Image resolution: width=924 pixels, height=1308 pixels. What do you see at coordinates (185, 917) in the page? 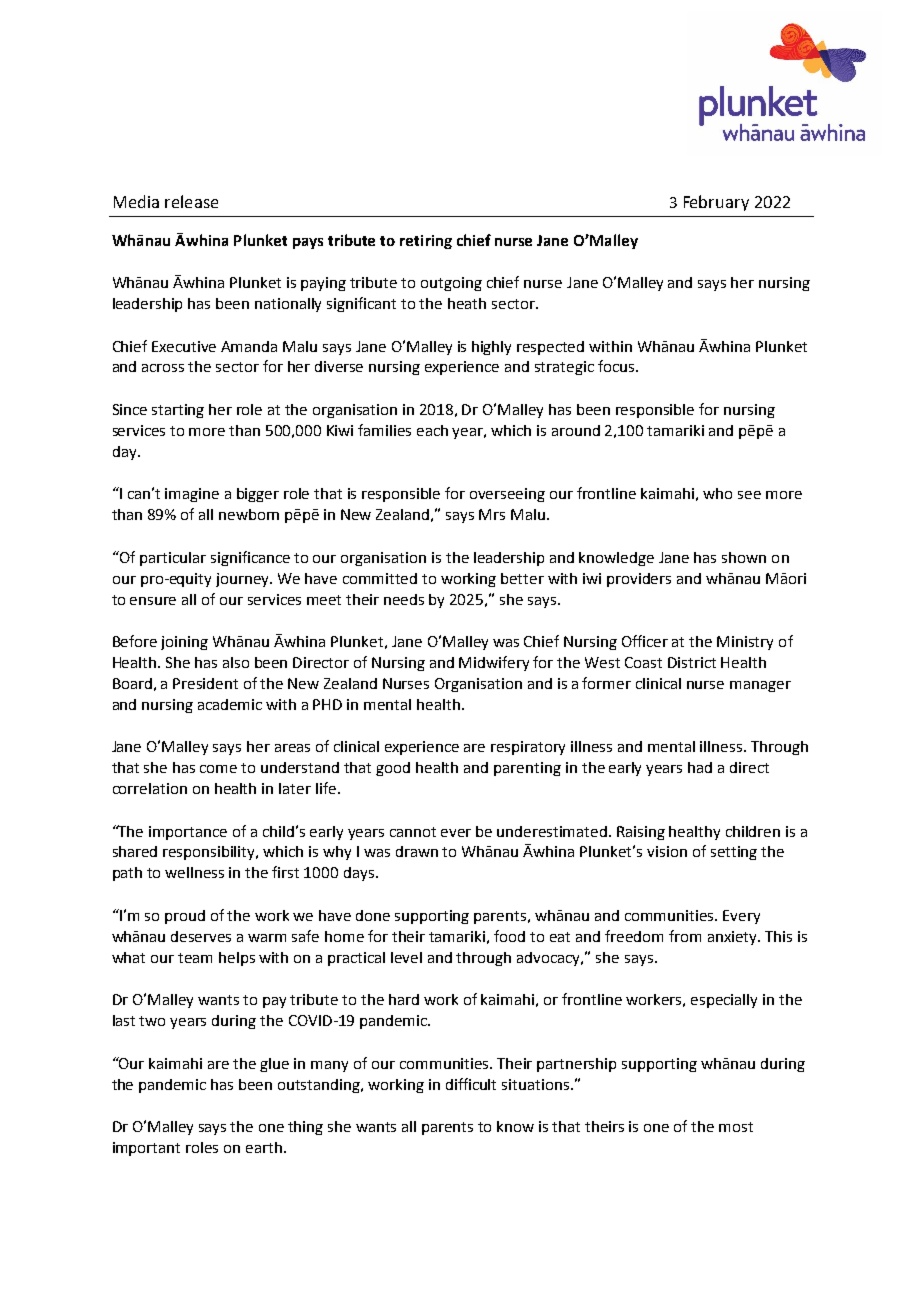
I see `proud` at bounding box center [185, 917].
